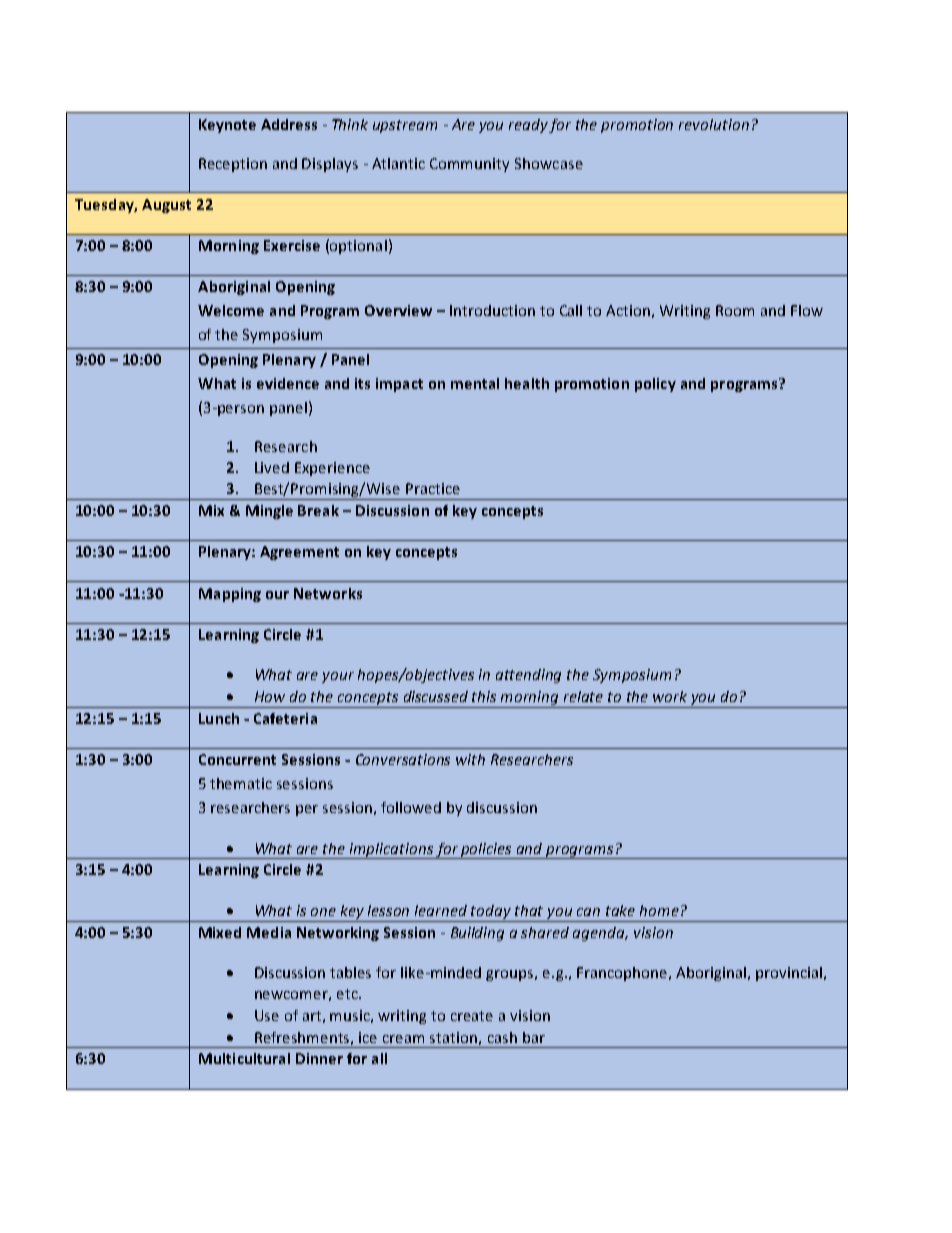 The height and width of the image is (1233, 952). I want to click on Use, so click(267, 1015).
